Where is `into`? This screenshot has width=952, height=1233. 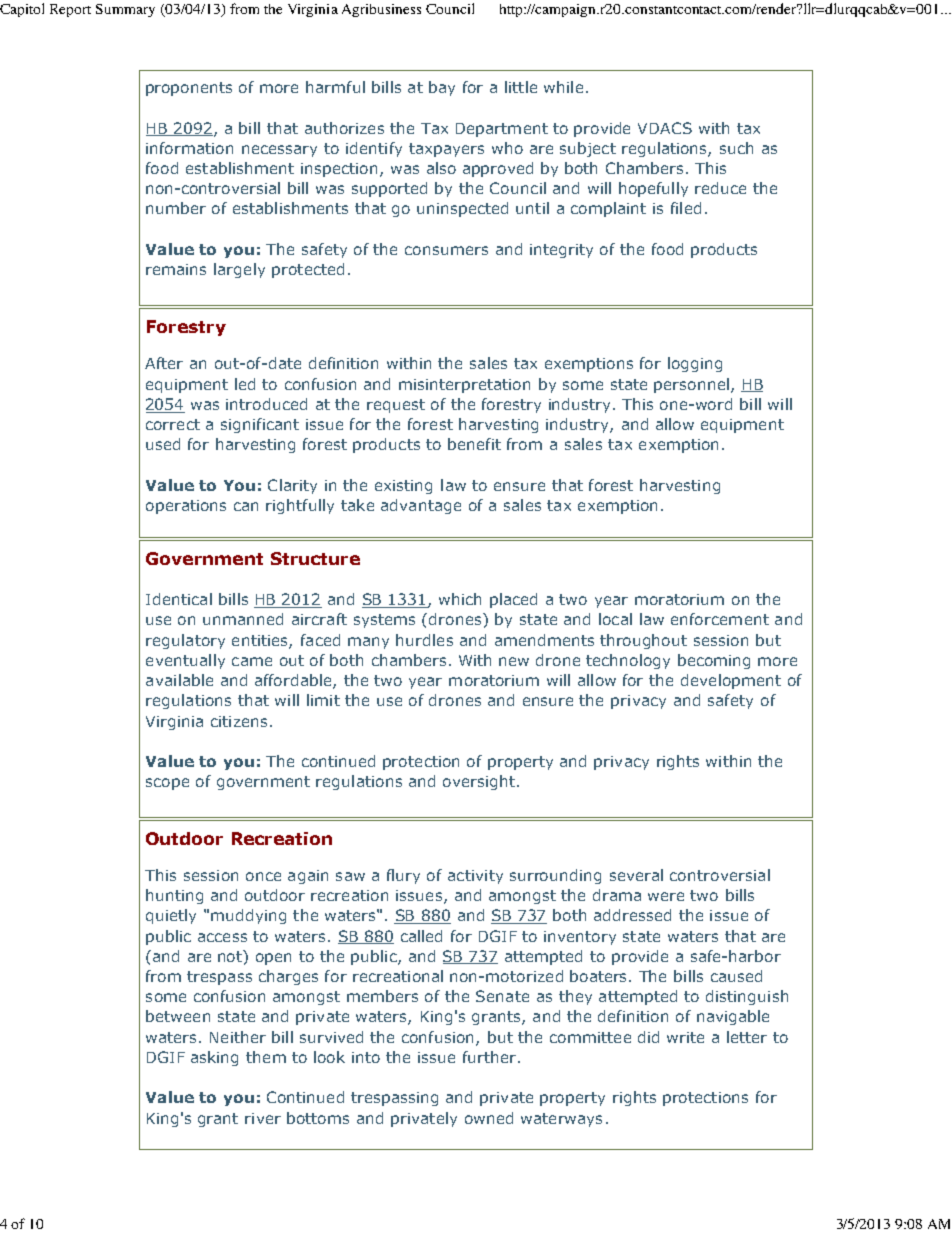
into is located at coordinates (366, 1057).
